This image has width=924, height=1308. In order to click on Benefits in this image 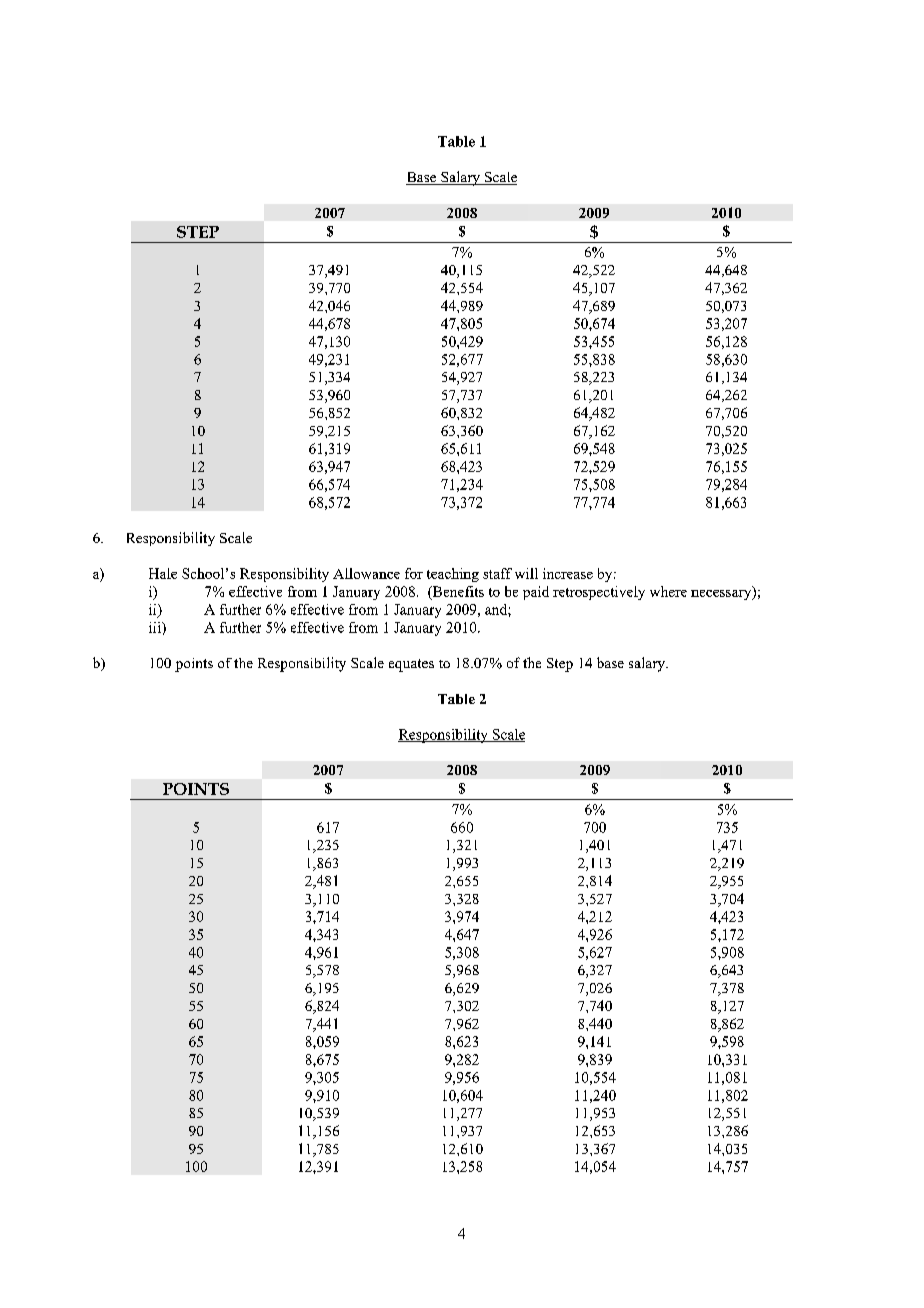, I will do `click(457, 592)`.
